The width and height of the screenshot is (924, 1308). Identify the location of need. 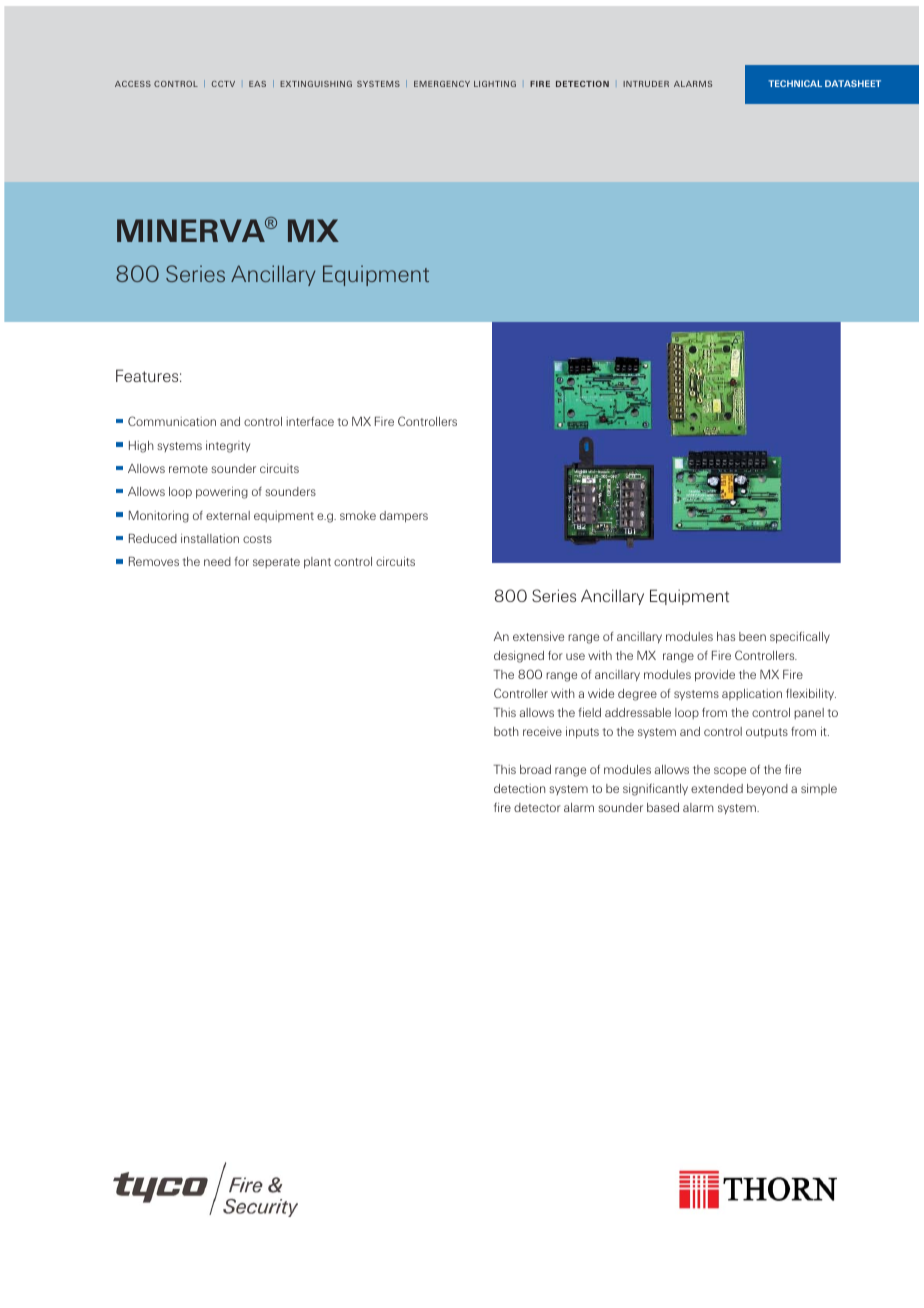
(217, 561).
